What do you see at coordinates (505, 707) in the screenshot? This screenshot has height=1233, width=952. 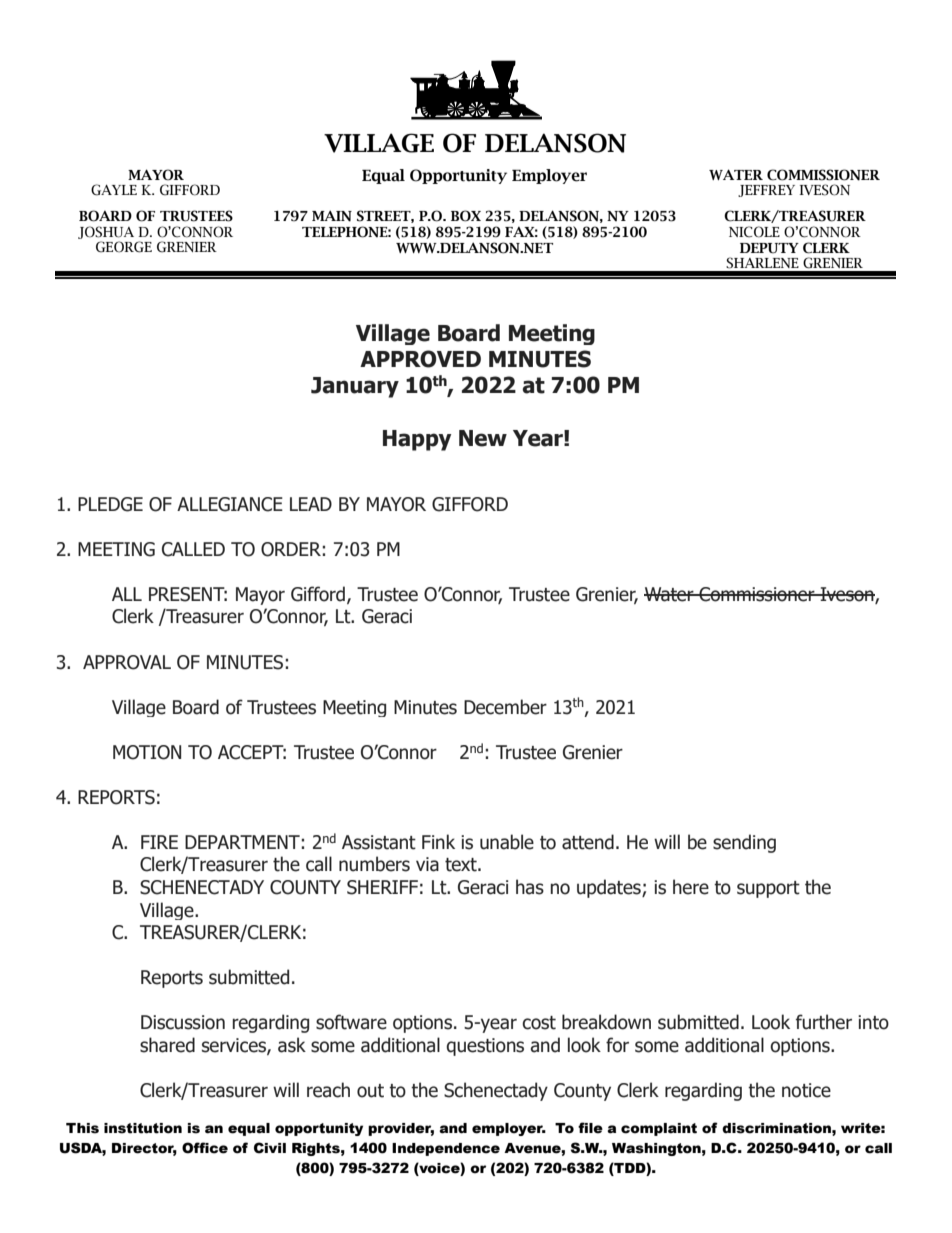 I see `December` at bounding box center [505, 707].
